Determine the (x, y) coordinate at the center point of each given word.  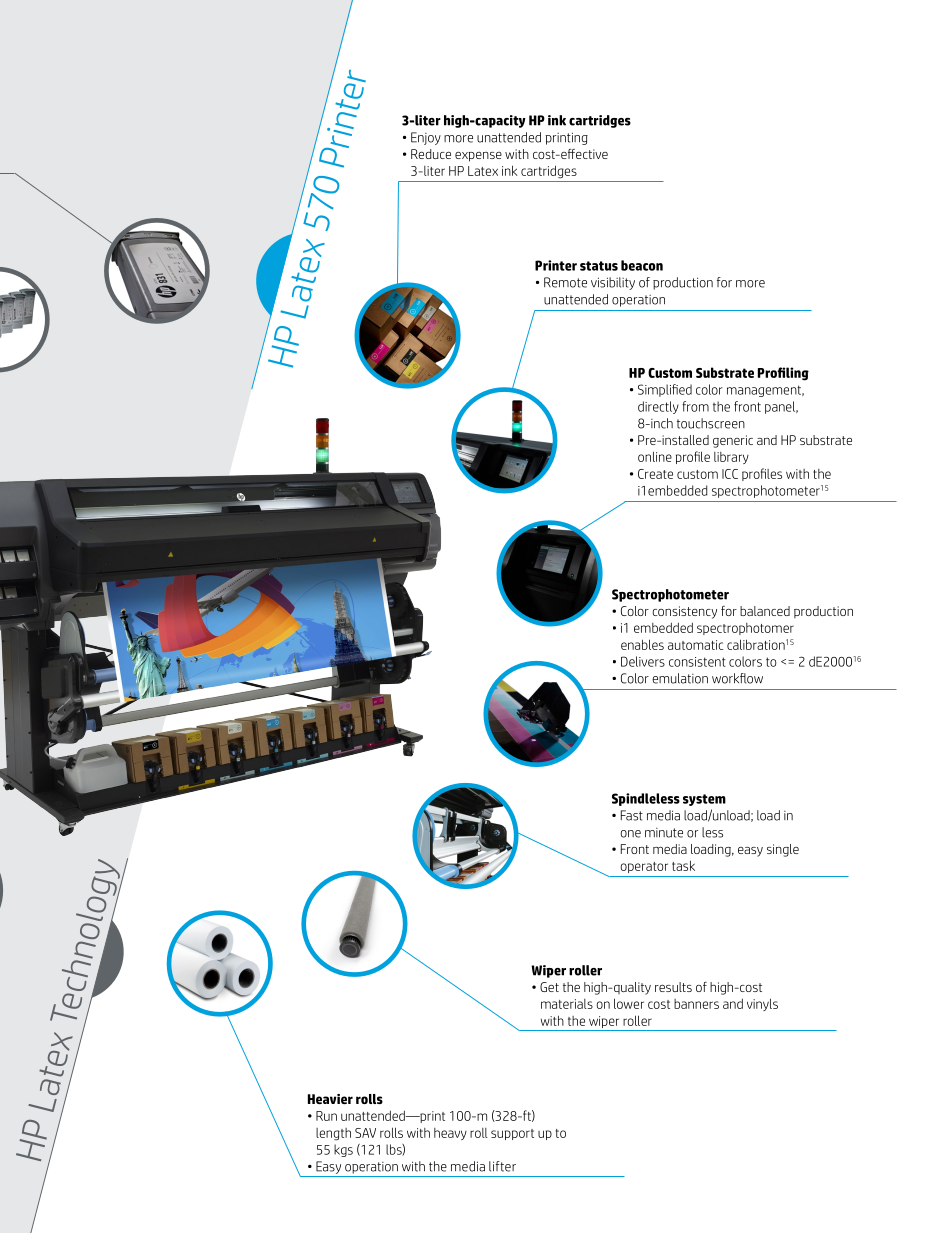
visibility (613, 283)
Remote (565, 282)
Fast (632, 815)
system (704, 800)
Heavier (330, 1099)
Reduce (431, 154)
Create (655, 474)
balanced (765, 611)
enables (642, 644)
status (599, 266)
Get (549, 987)
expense (478, 157)
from (695, 406)
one (630, 834)
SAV (365, 1133)
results (673, 987)
